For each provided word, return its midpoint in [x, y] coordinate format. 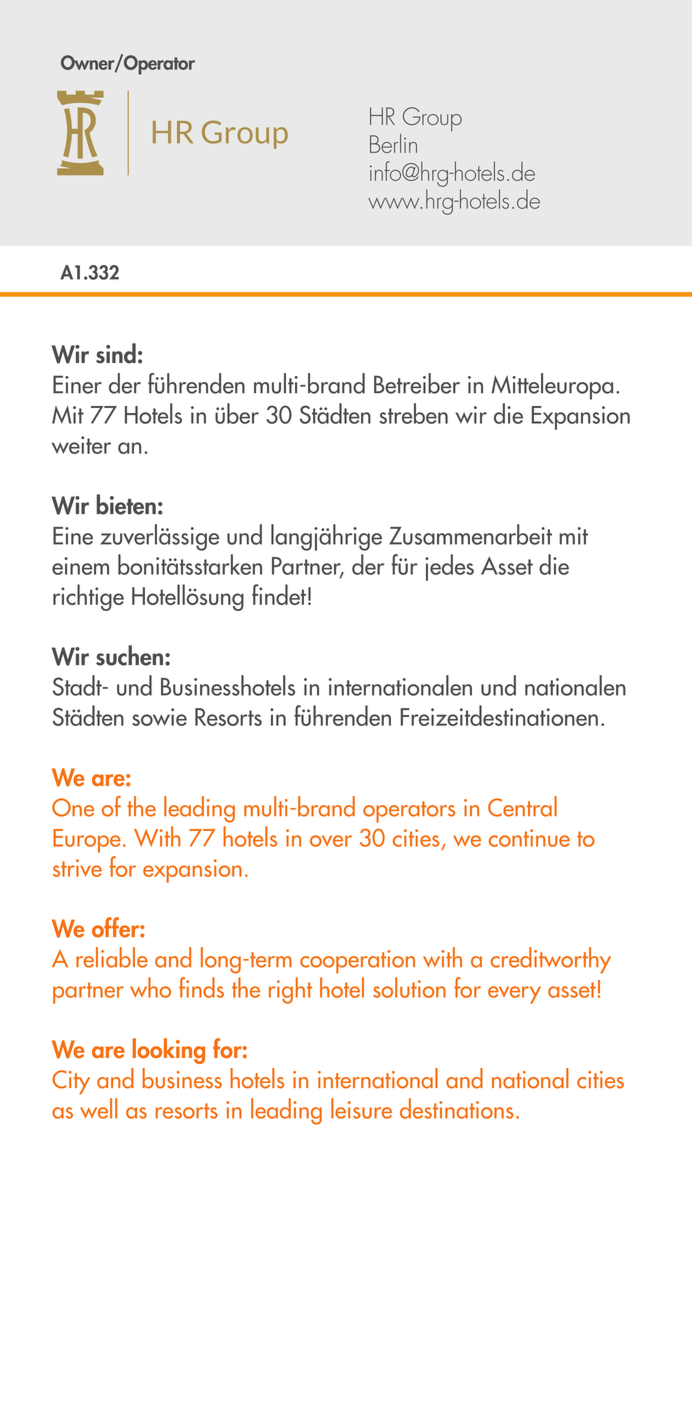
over [331, 841]
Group [432, 119]
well [98, 1108]
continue [529, 838]
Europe [87, 841]
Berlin [393, 143]
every [514, 995]
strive [77, 868]
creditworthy [551, 960]
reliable [112, 957]
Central [522, 806]
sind [116, 353]
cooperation [357, 962]
